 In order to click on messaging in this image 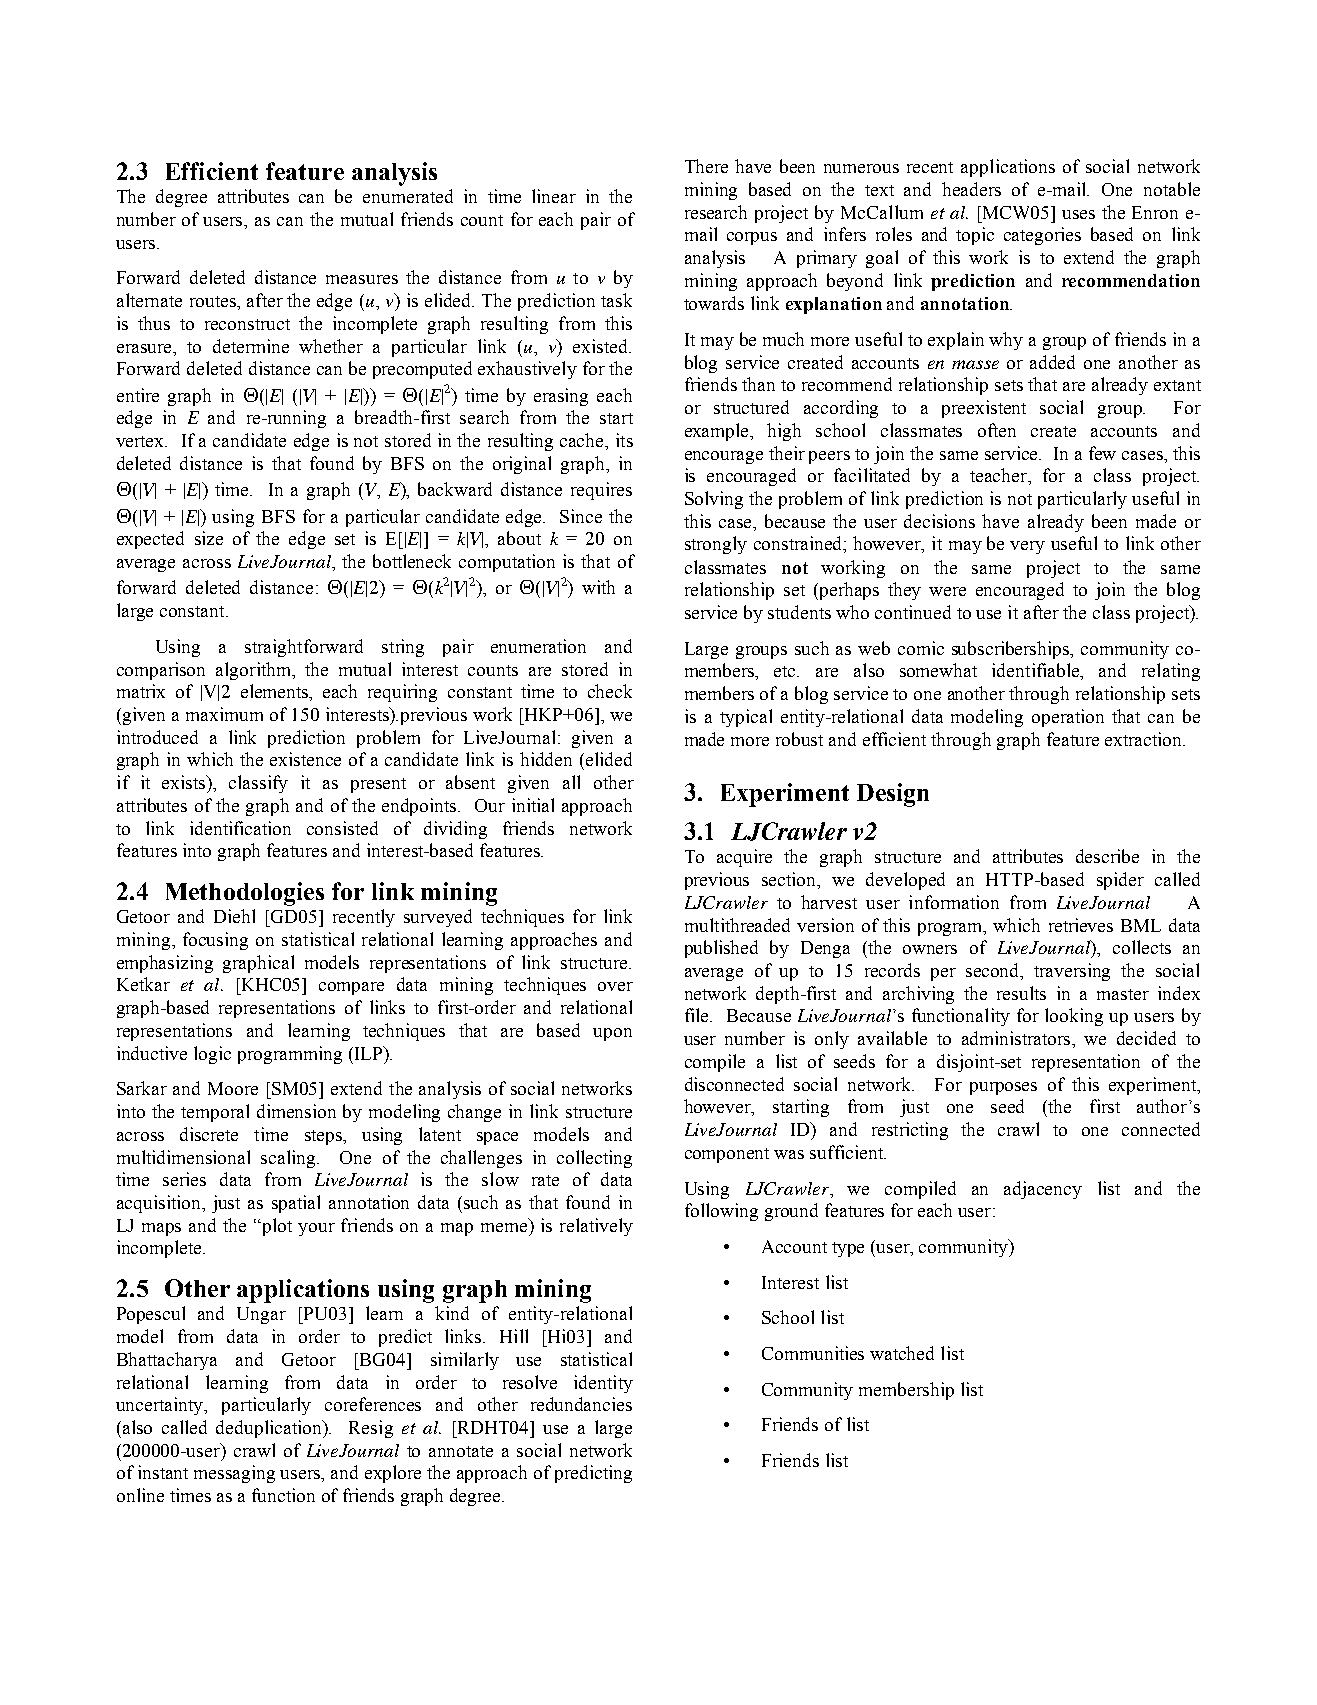, I will do `click(234, 1474)`.
